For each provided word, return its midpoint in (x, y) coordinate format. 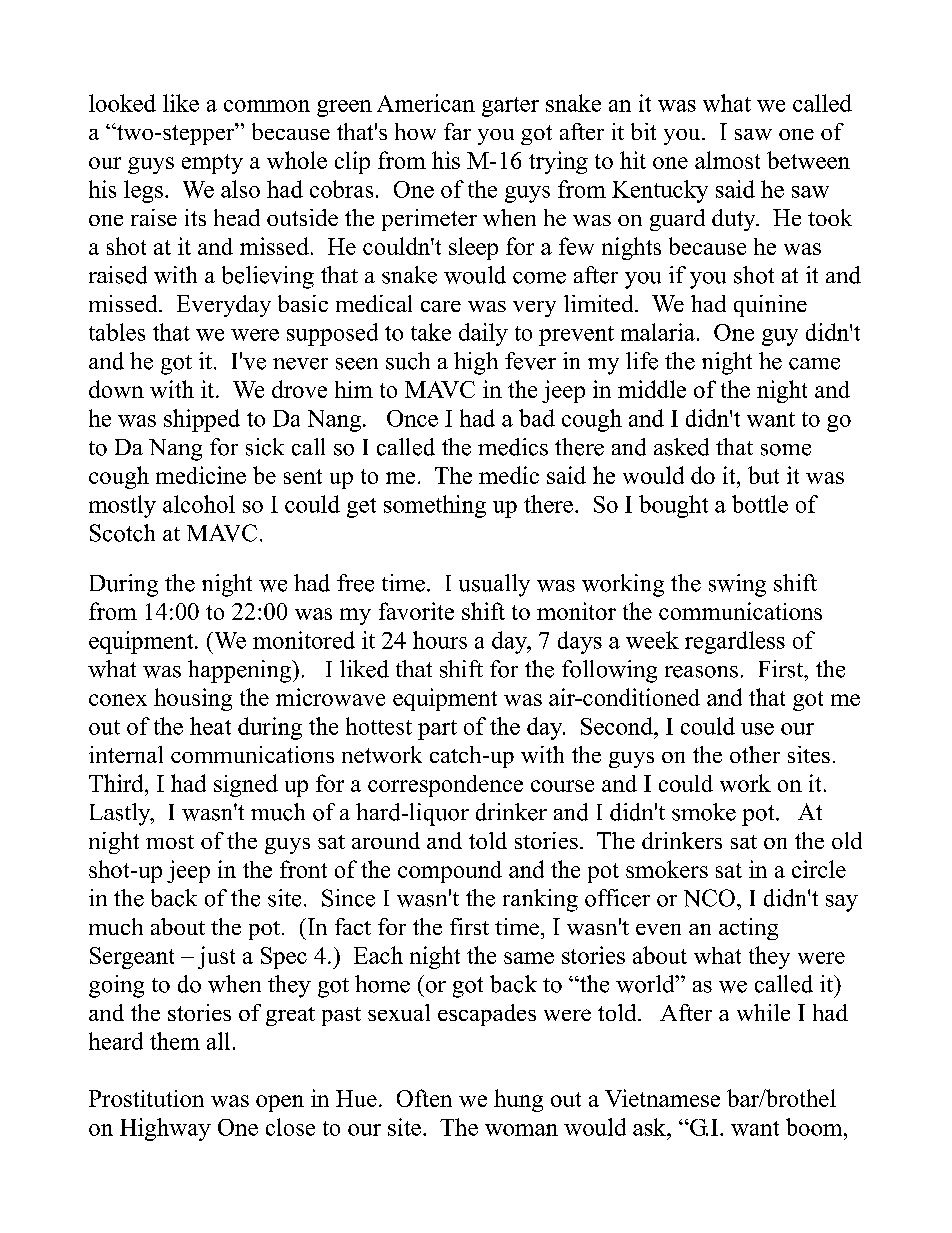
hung (518, 1100)
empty (212, 164)
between (808, 160)
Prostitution (146, 1098)
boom (815, 1127)
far (457, 131)
